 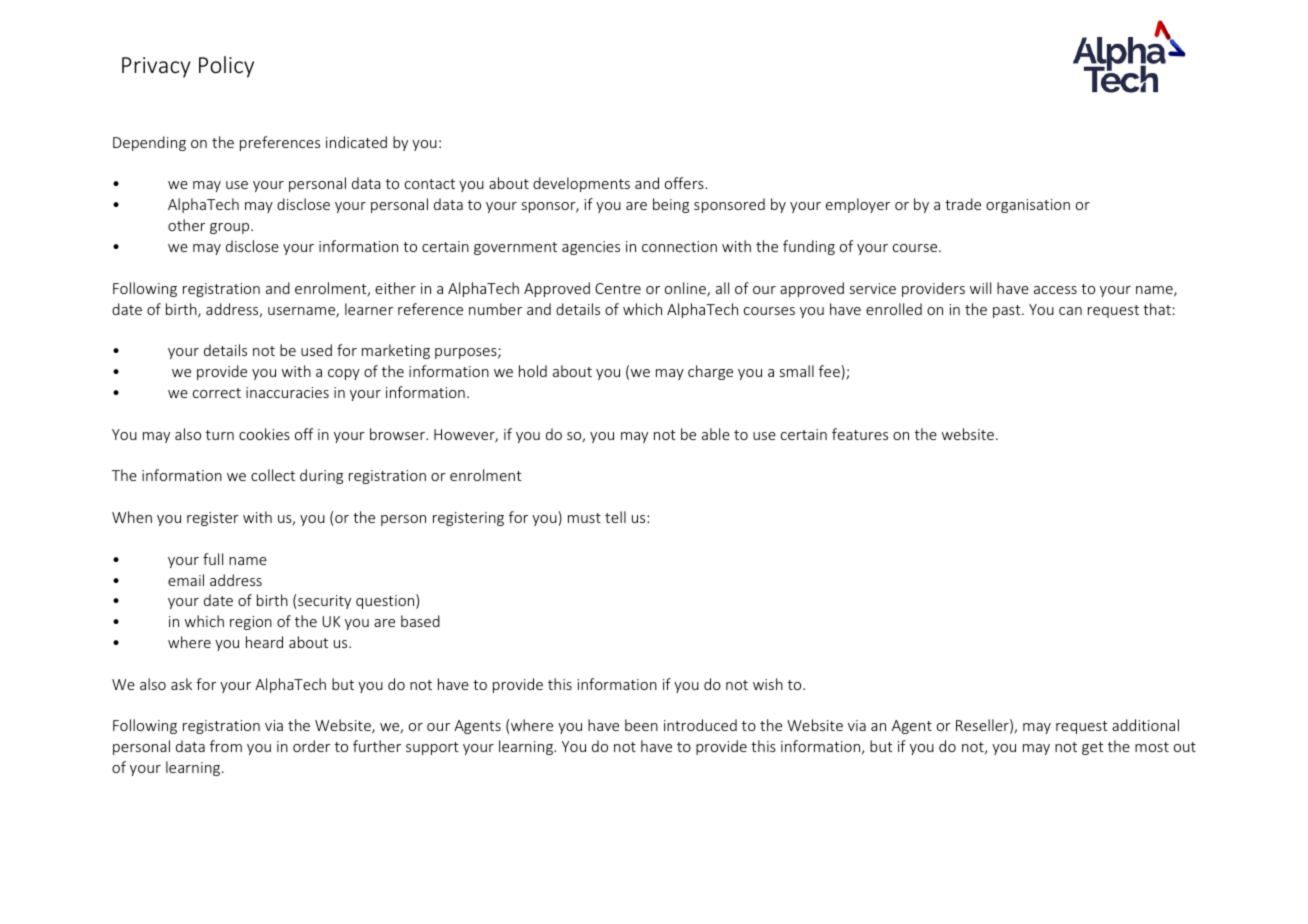 What do you see at coordinates (716, 434) in the screenshot?
I see `able` at bounding box center [716, 434].
